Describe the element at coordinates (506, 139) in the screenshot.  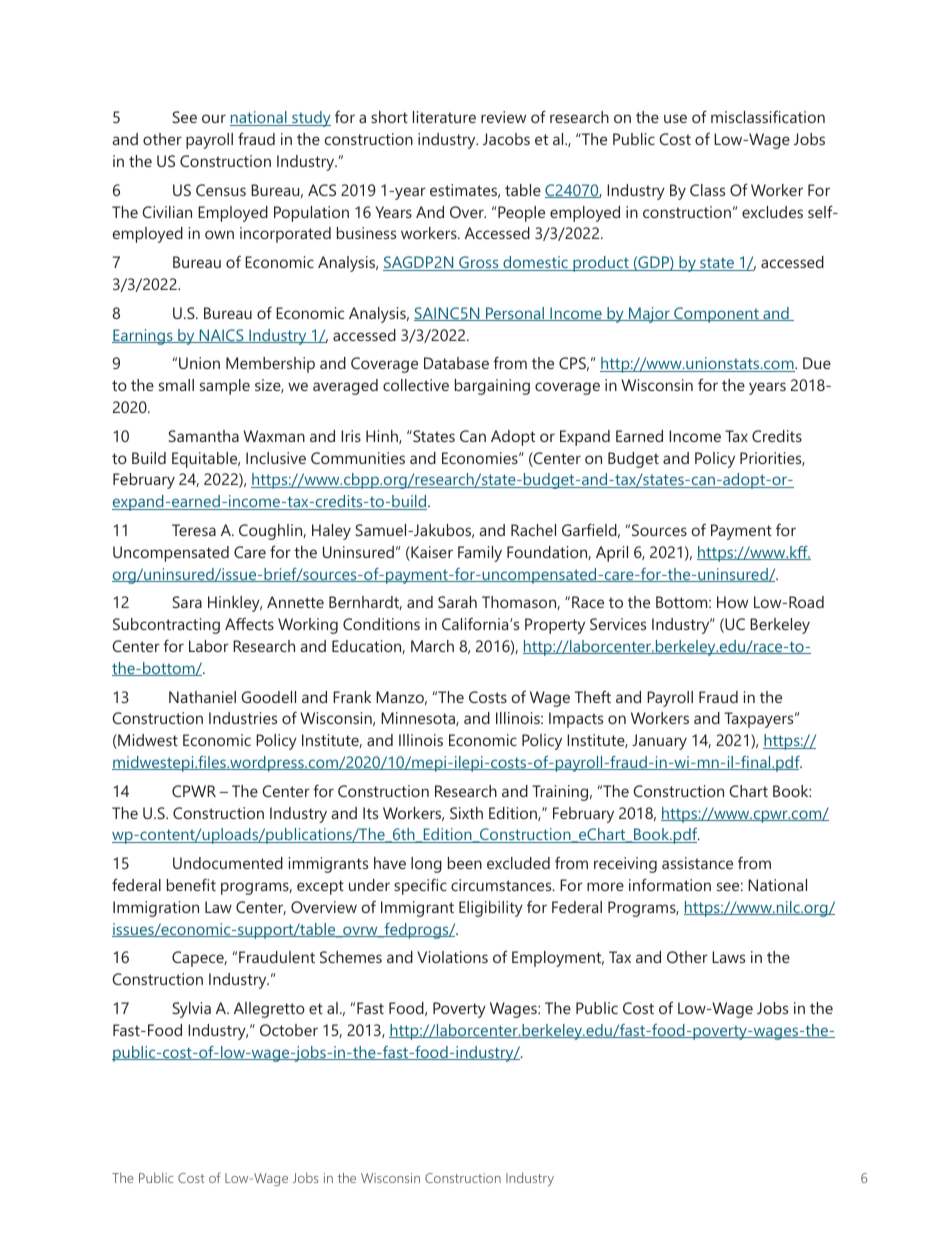
I see `Jacobs` at that location.
